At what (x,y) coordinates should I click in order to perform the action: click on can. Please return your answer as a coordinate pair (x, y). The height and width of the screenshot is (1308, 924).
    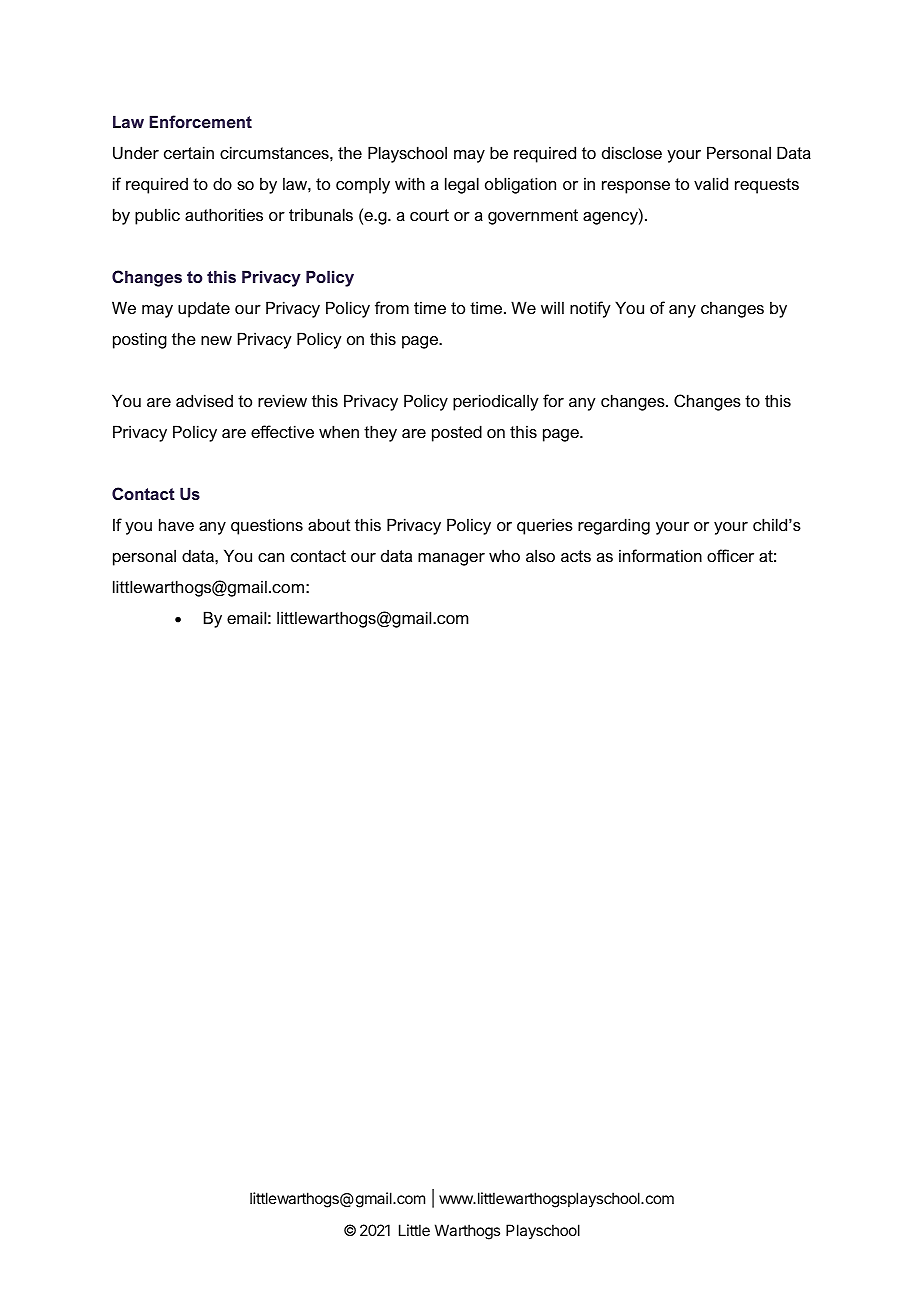
    Looking at the image, I should click on (271, 557).
